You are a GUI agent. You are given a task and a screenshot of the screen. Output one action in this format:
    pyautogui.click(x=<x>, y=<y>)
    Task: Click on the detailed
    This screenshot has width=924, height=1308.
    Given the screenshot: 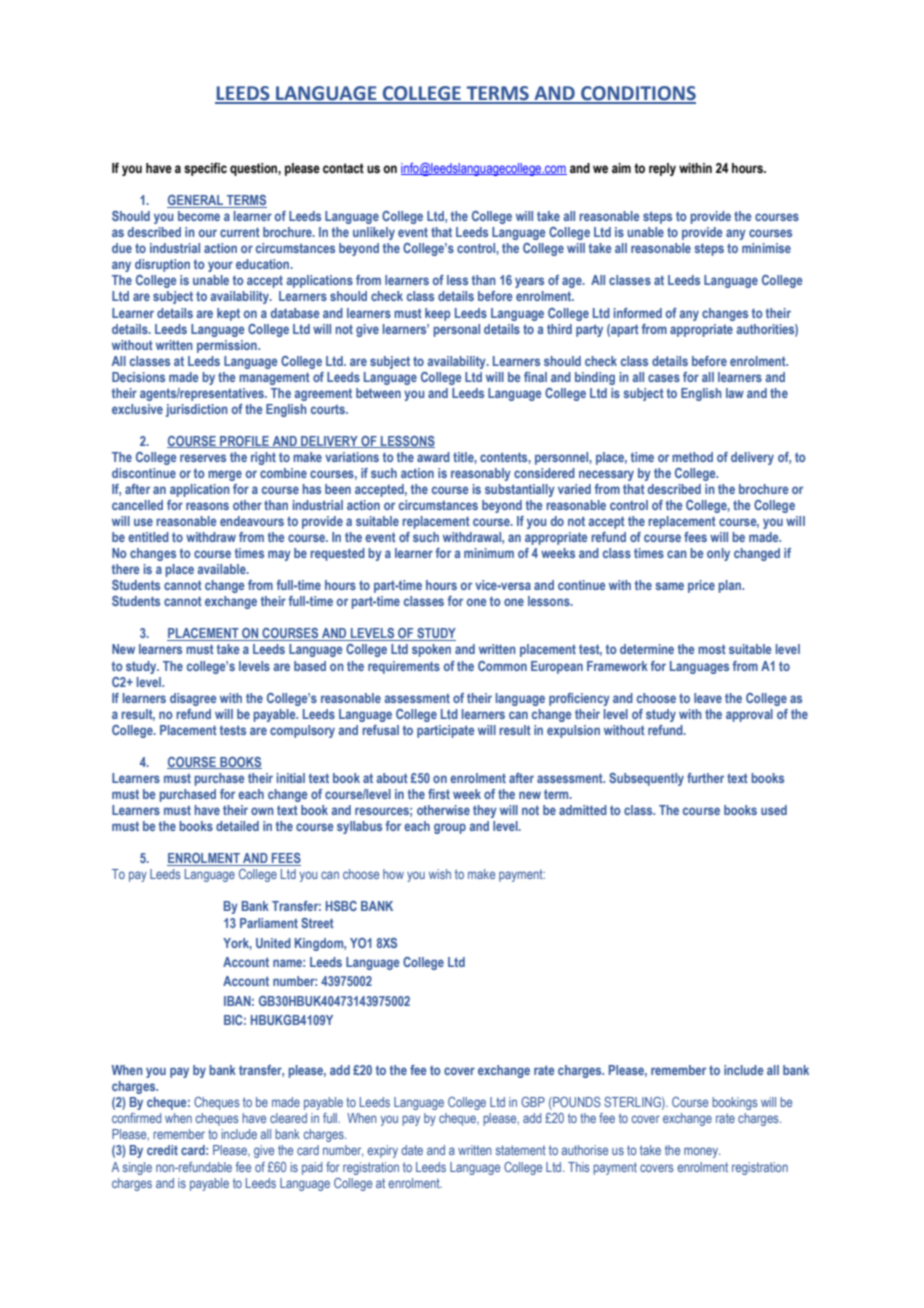 What is the action you would take?
    pyautogui.click(x=237, y=826)
